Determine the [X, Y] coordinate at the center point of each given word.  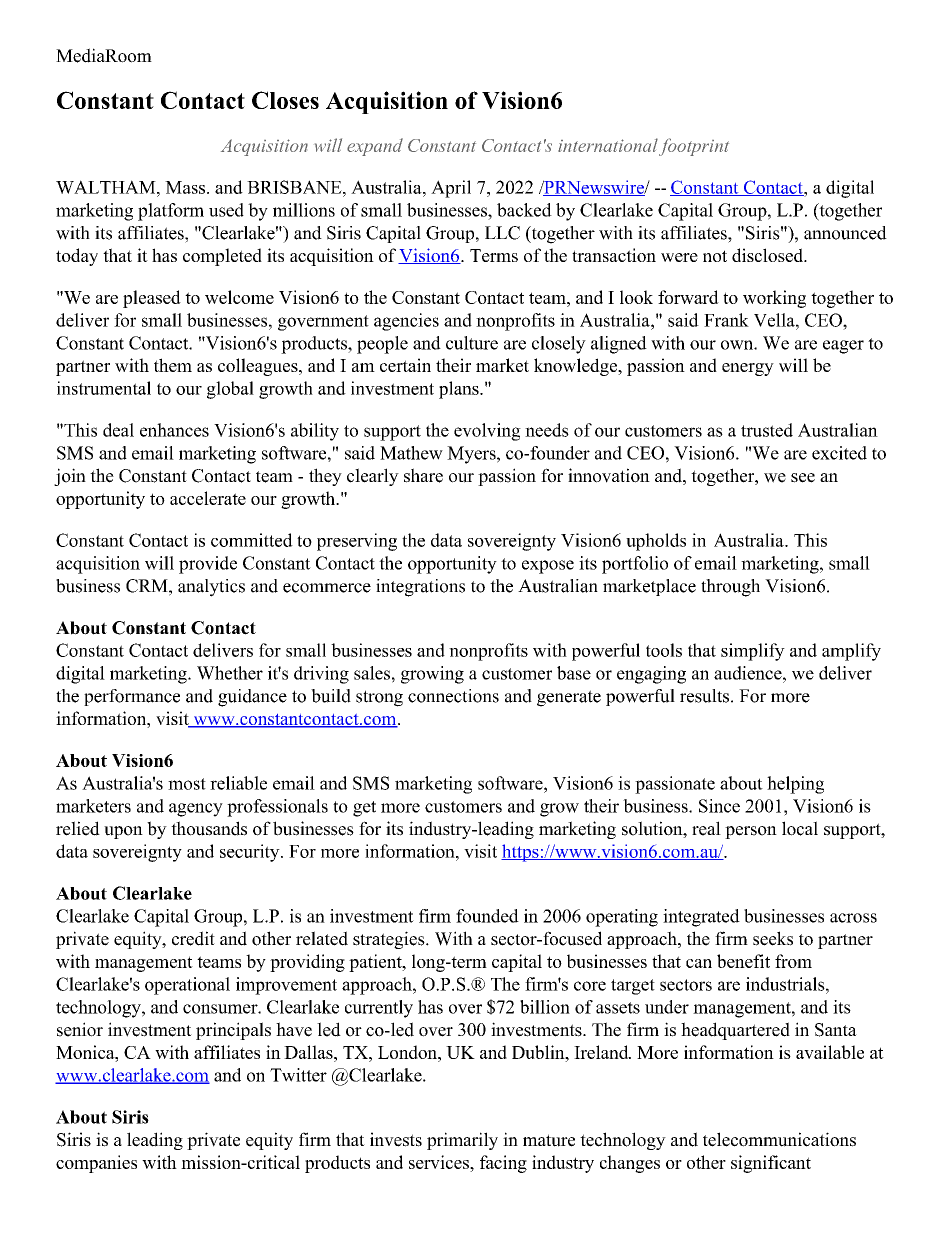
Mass [186, 187]
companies [96, 1164]
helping [795, 785]
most [187, 784]
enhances [174, 430]
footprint [694, 147]
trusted [767, 430]
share [423, 475]
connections [453, 696]
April [451, 189]
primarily [462, 1141]
